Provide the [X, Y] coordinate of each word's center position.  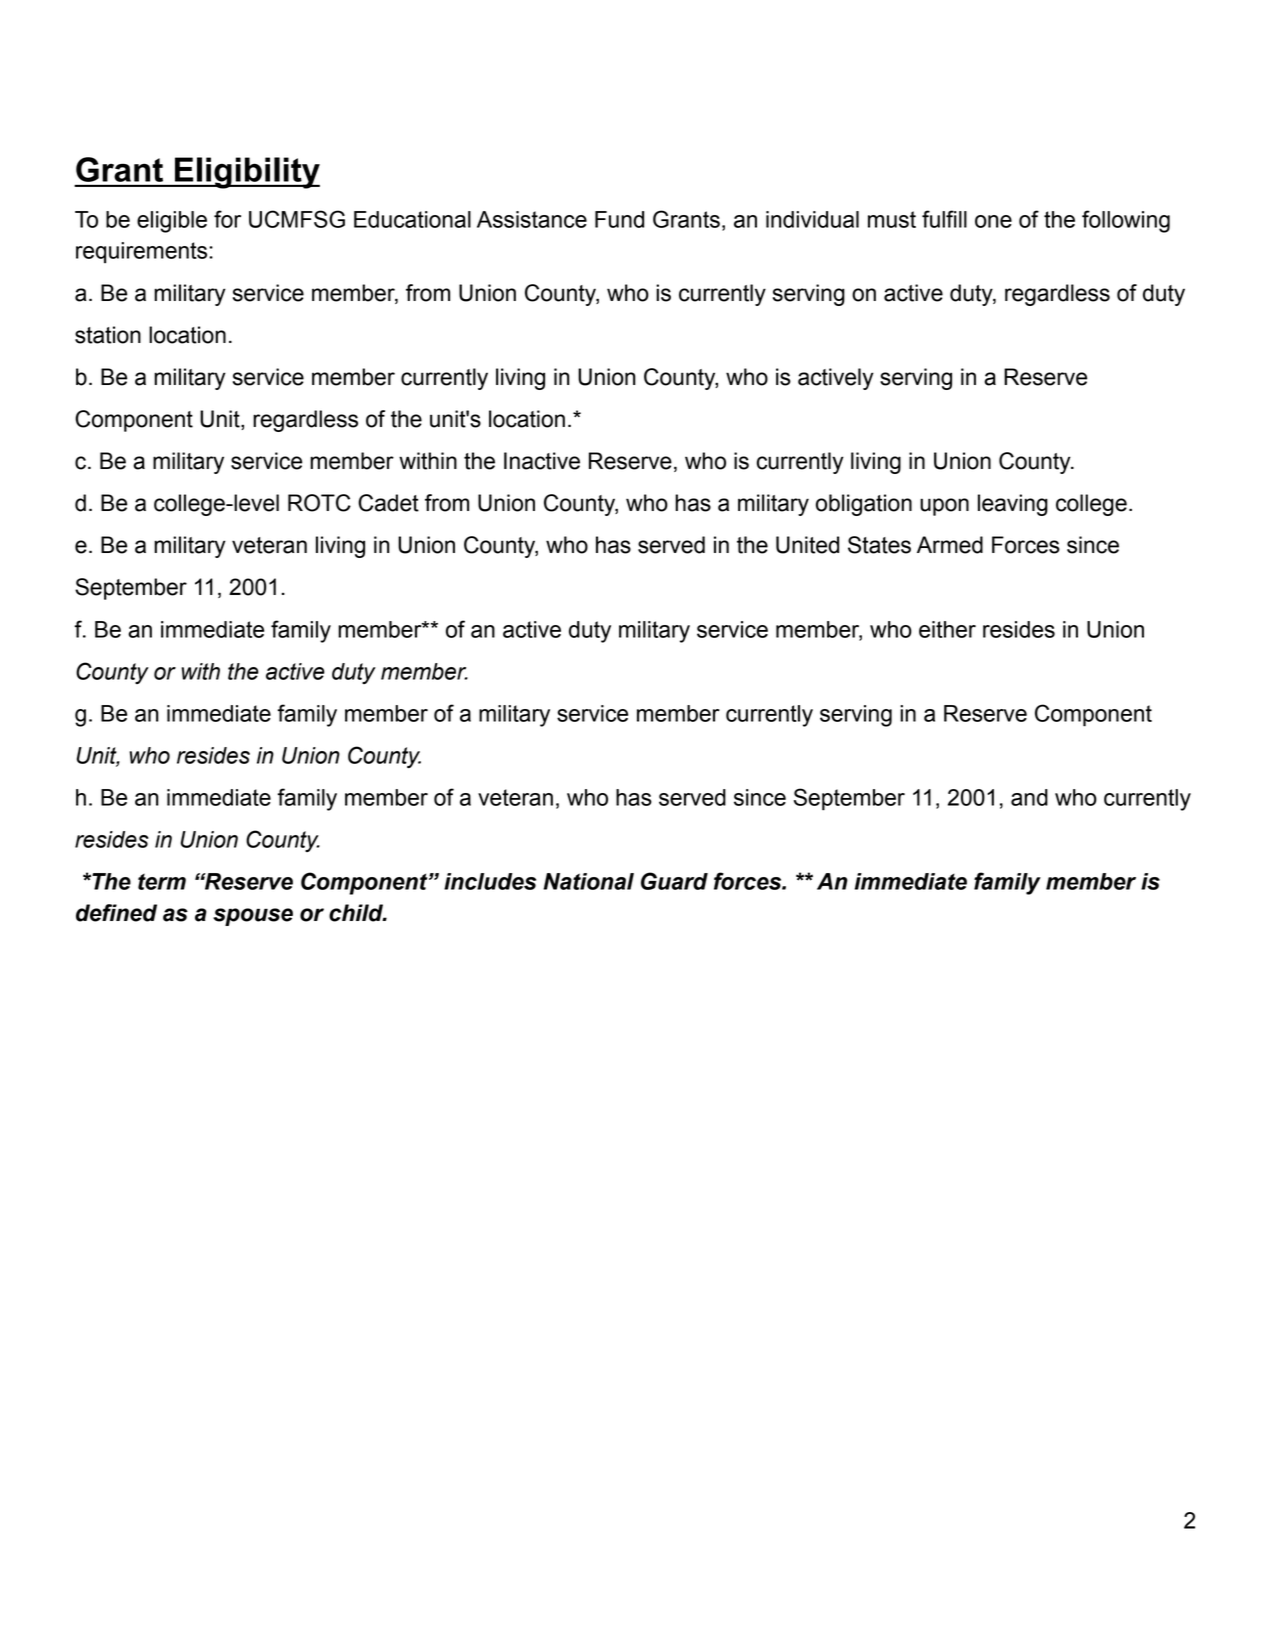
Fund [619, 219]
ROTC [319, 503]
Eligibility [246, 173]
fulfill [944, 219]
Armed [950, 545]
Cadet [388, 503]
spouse [253, 917]
